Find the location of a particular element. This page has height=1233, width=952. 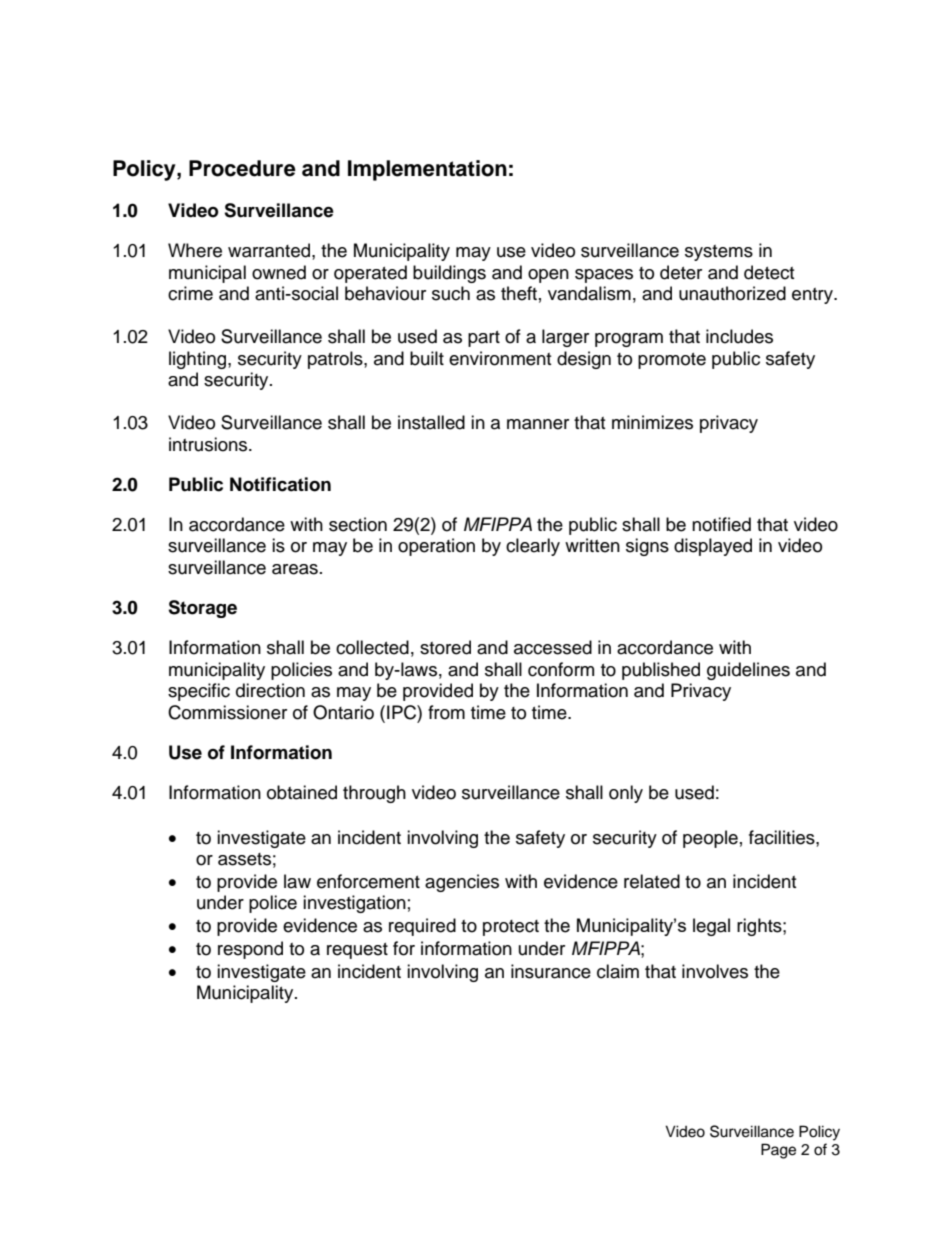

policies is located at coordinates (301, 671).
